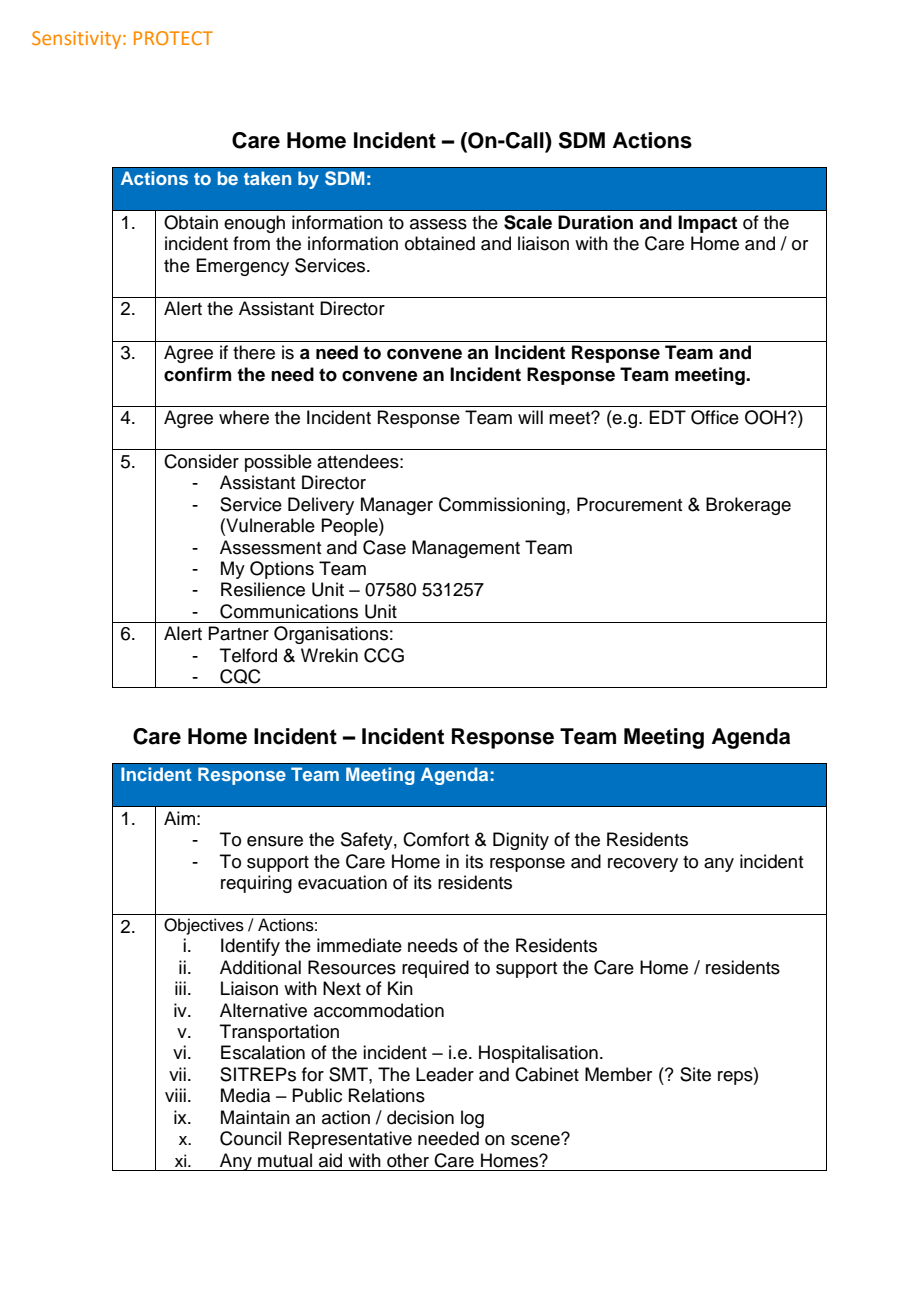  Describe the element at coordinates (466, 549) in the screenshot. I see `Management` at that location.
